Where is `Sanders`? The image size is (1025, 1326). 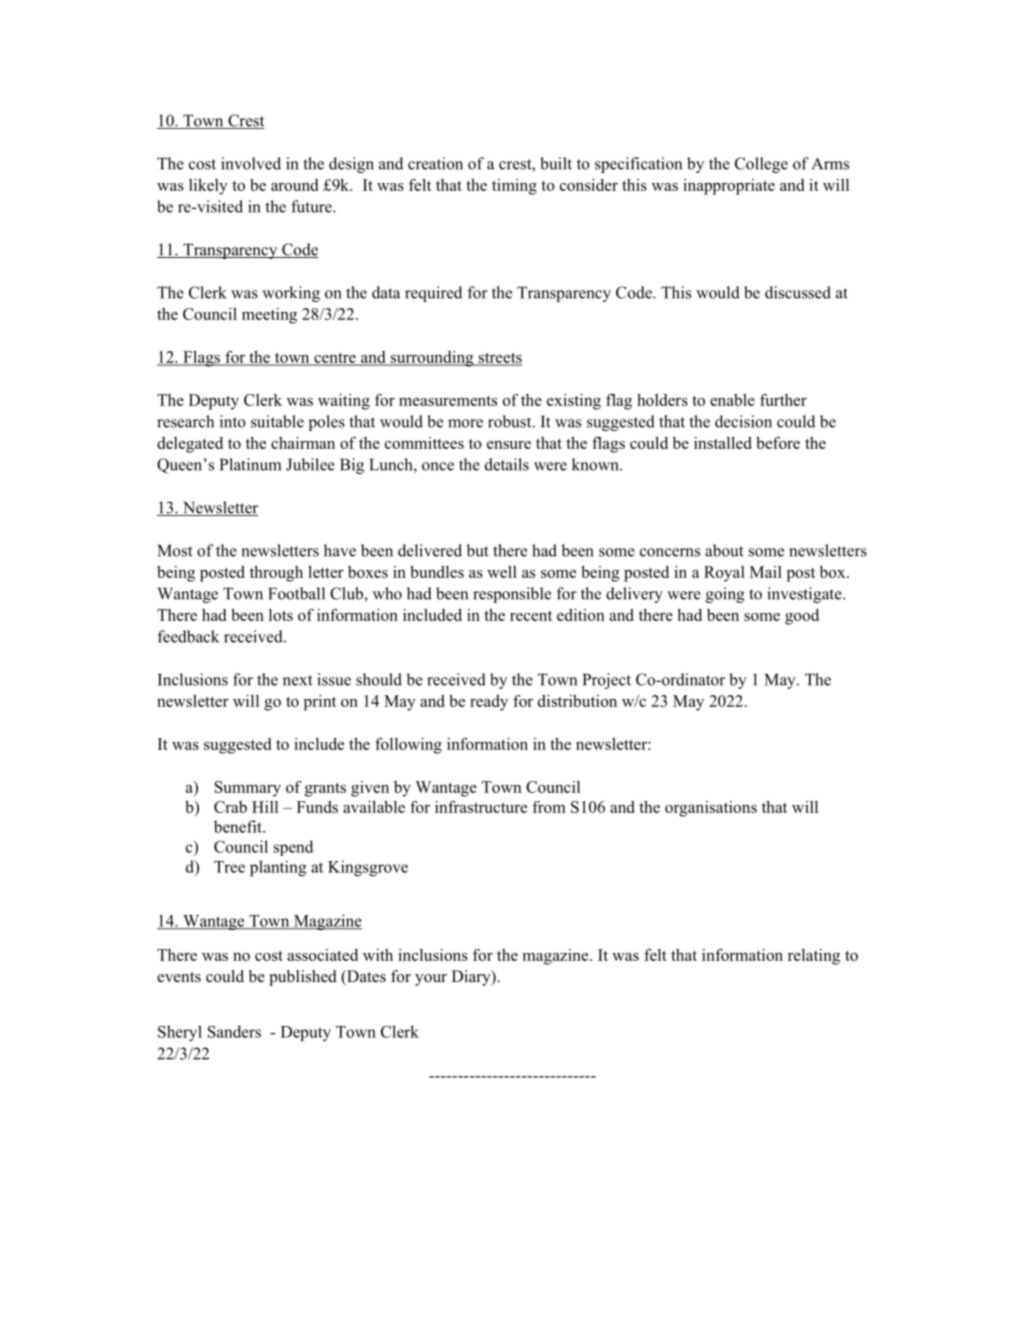
Sanders is located at coordinates (234, 1031).
